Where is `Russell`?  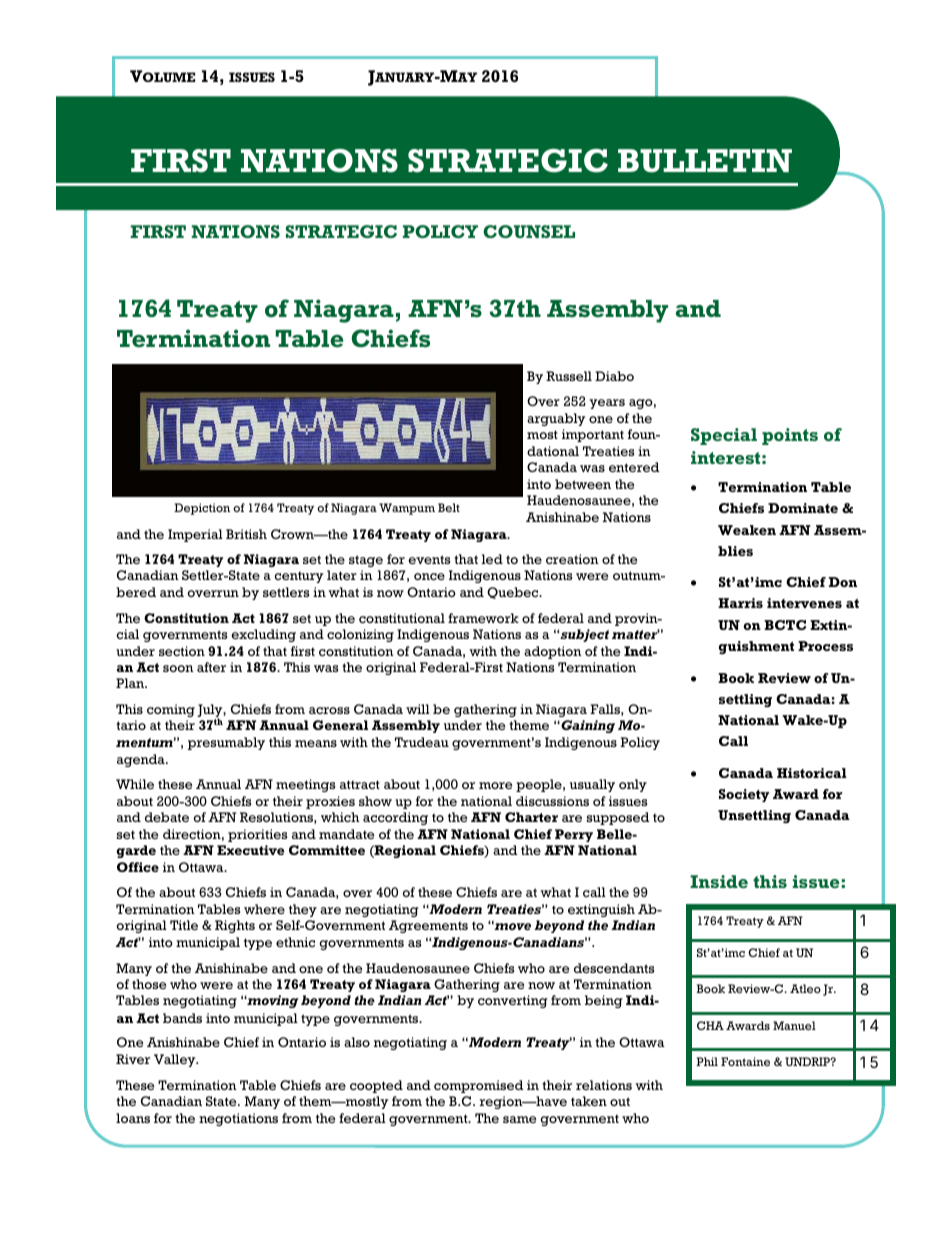 Russell is located at coordinates (569, 376).
